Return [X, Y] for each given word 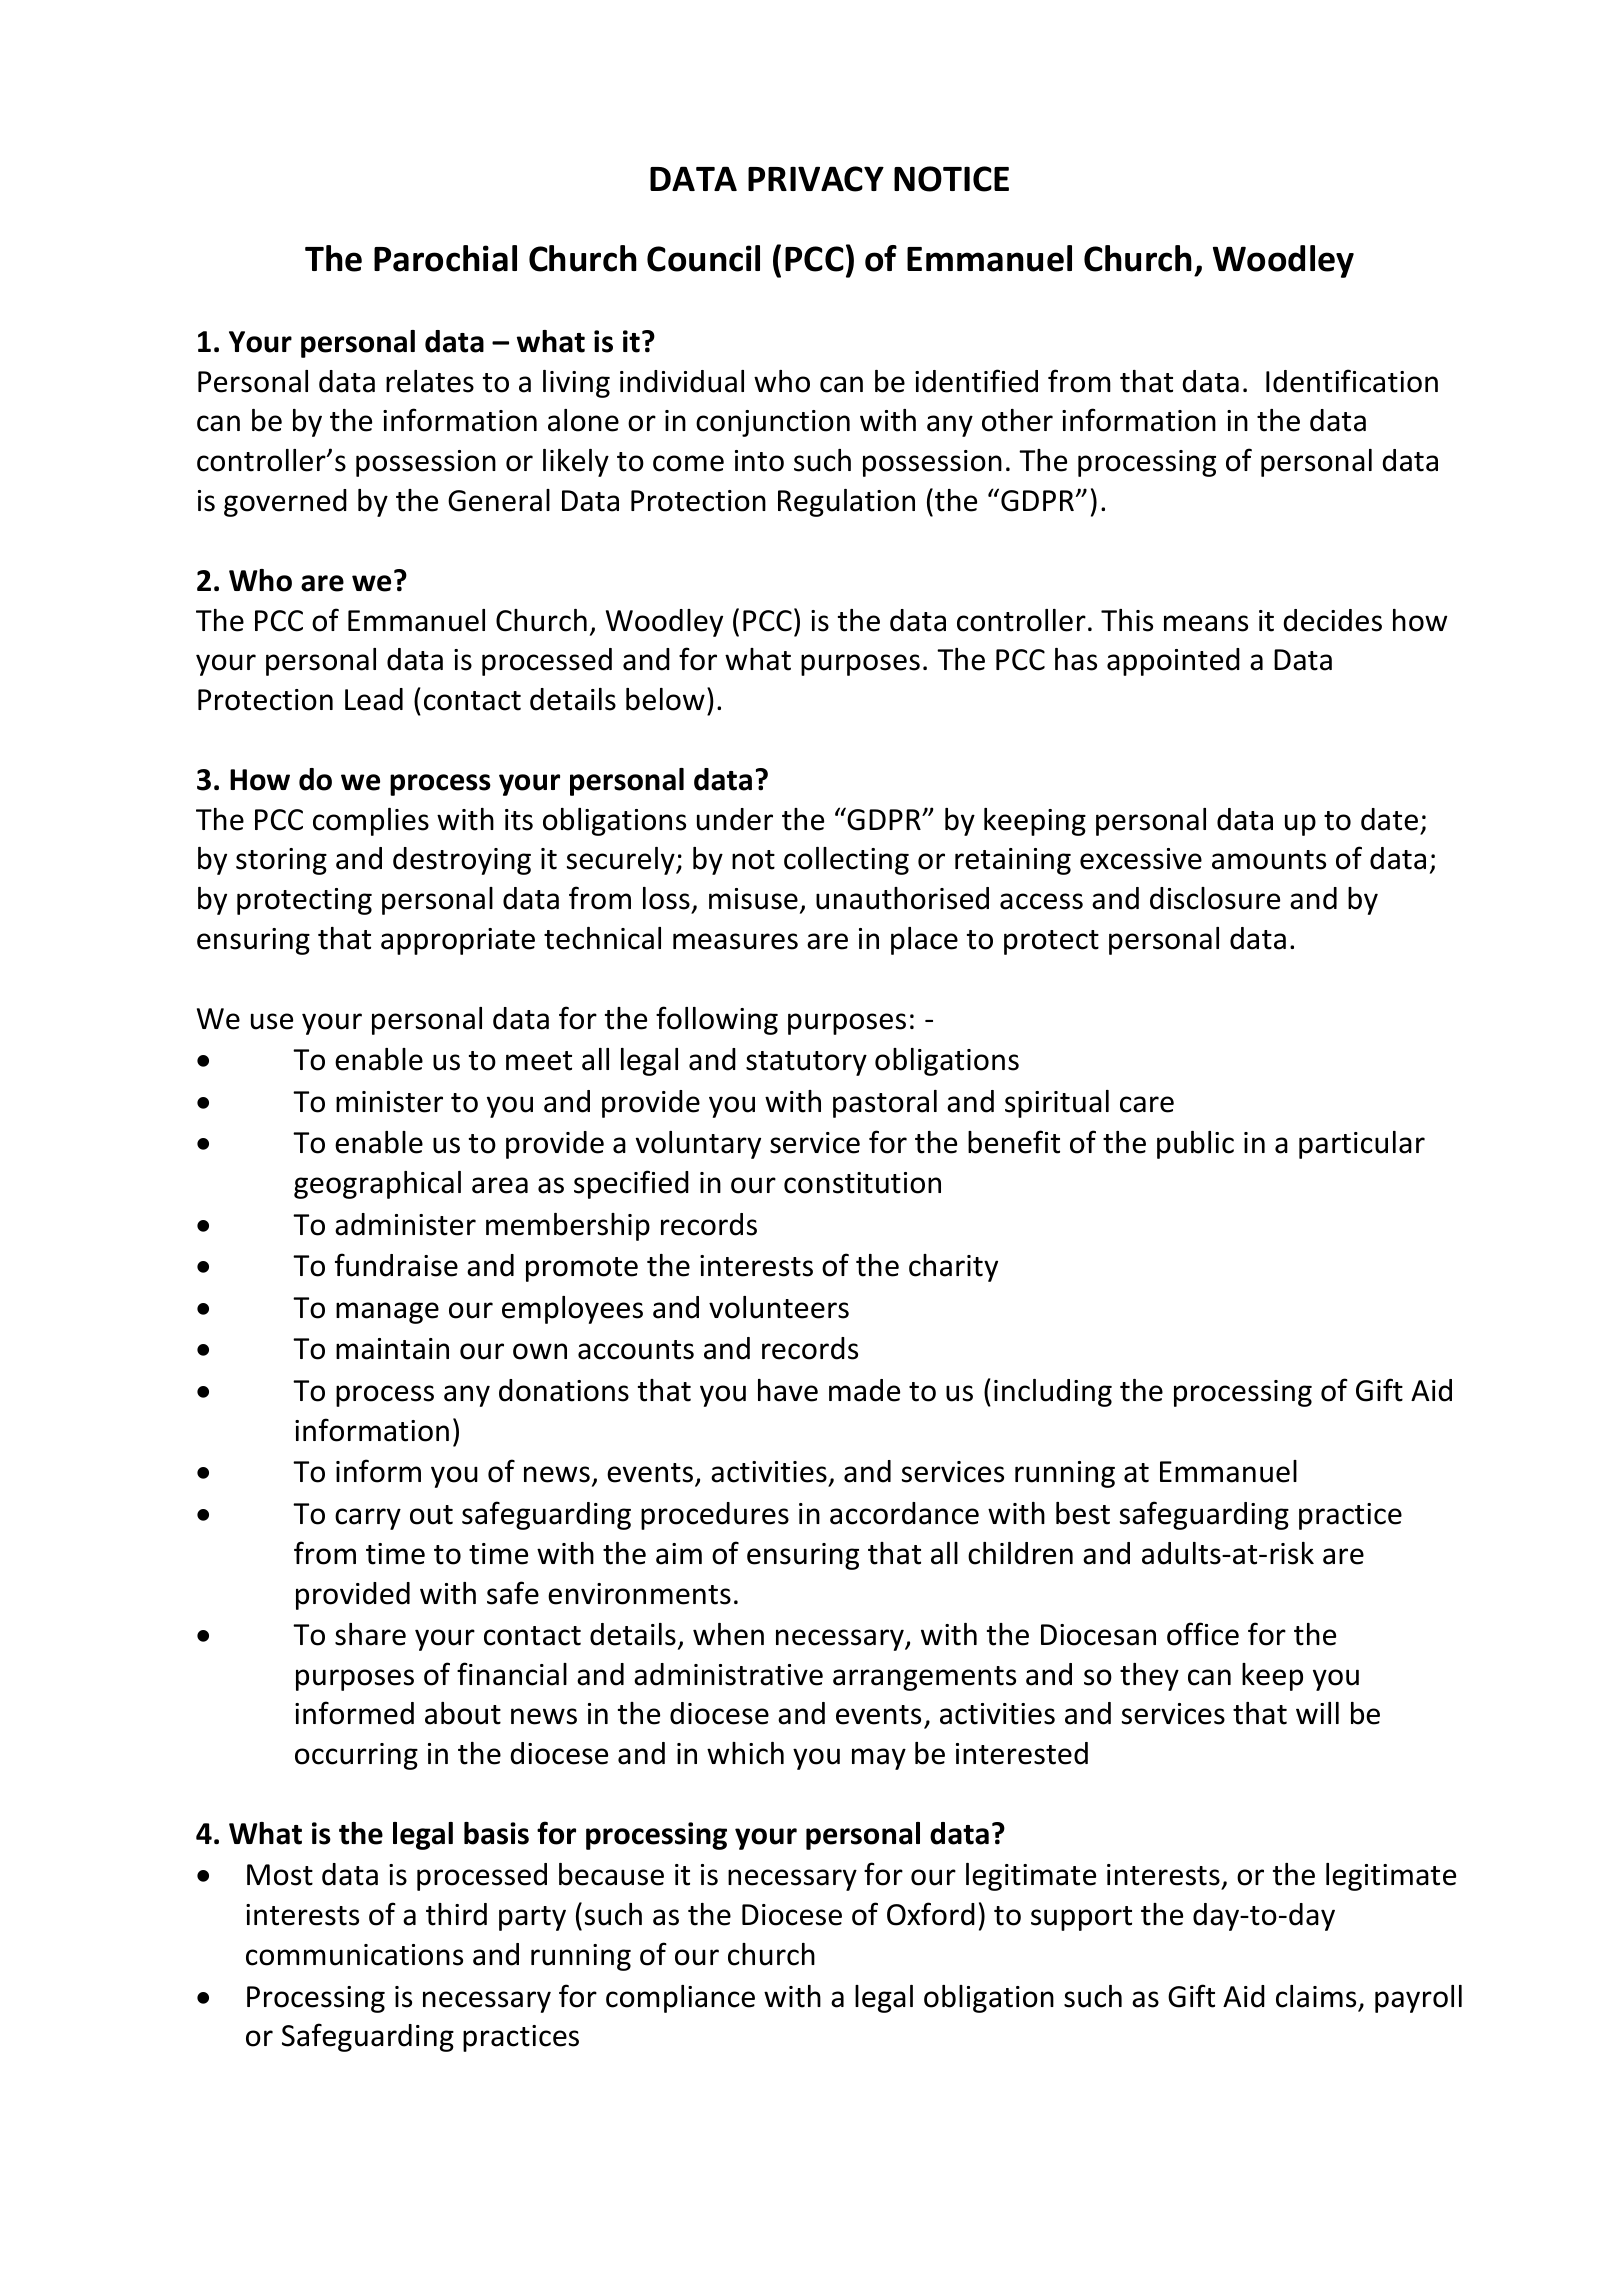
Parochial [445, 258]
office [1203, 1634]
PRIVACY [816, 179]
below [665, 699]
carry [368, 1519]
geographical [377, 1185]
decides [1332, 620]
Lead [374, 699]
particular [1362, 1145]
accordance [904, 1513]
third [456, 1914]
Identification [1352, 381]
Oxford [931, 1914]
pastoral [885, 1104]
